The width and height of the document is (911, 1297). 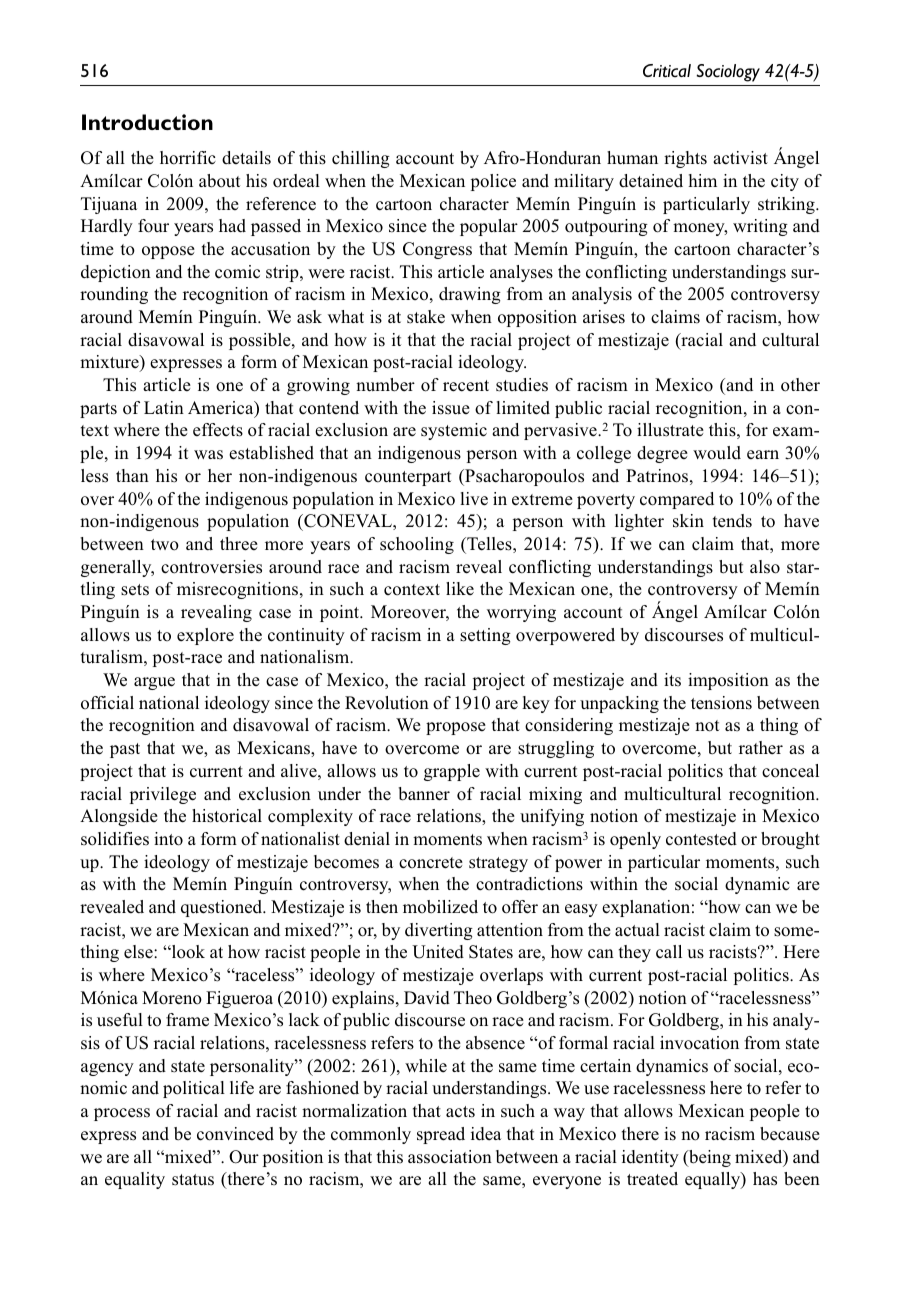 What do you see at coordinates (208, 455) in the document?
I see `was` at bounding box center [208, 455].
